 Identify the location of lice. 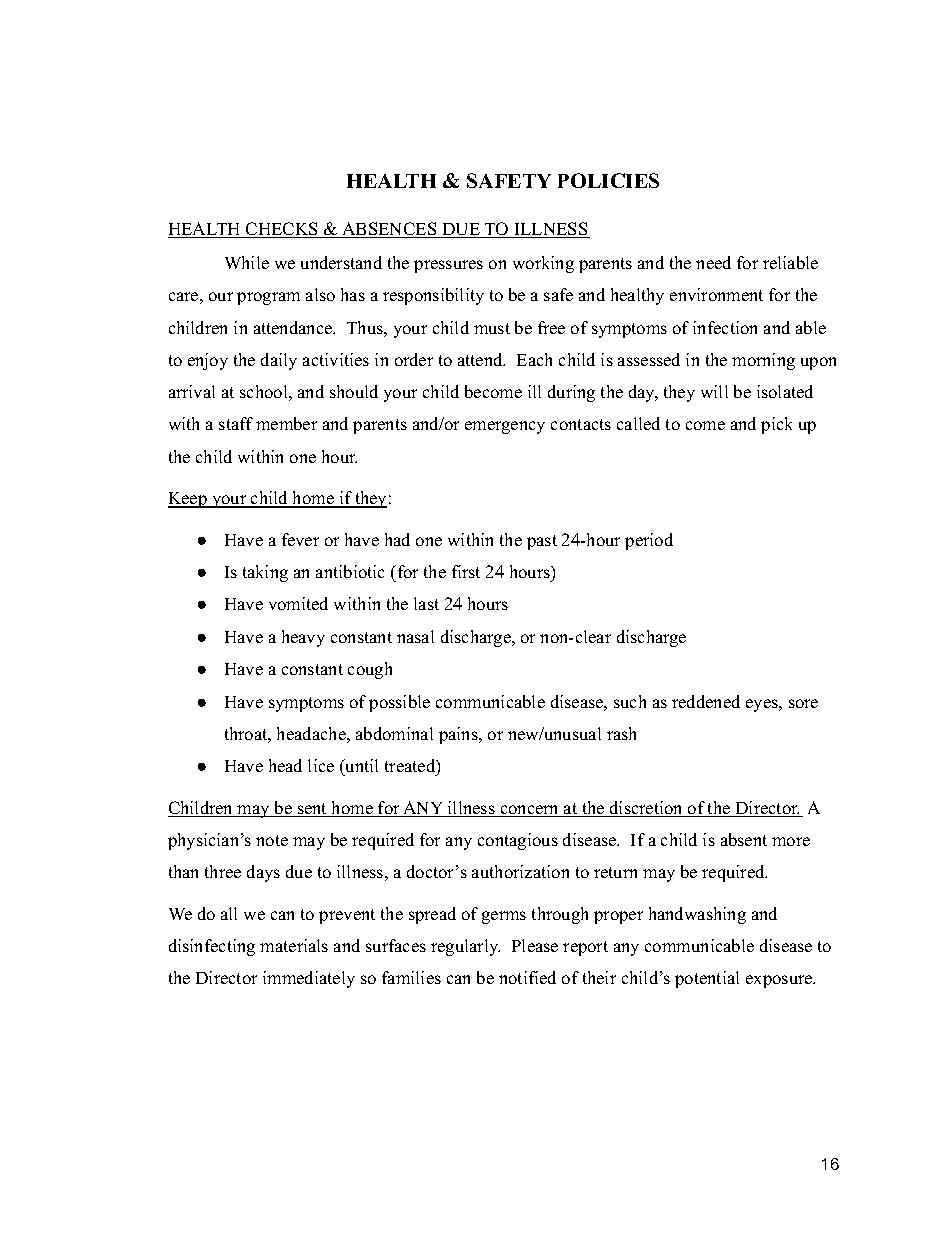
(321, 765).
